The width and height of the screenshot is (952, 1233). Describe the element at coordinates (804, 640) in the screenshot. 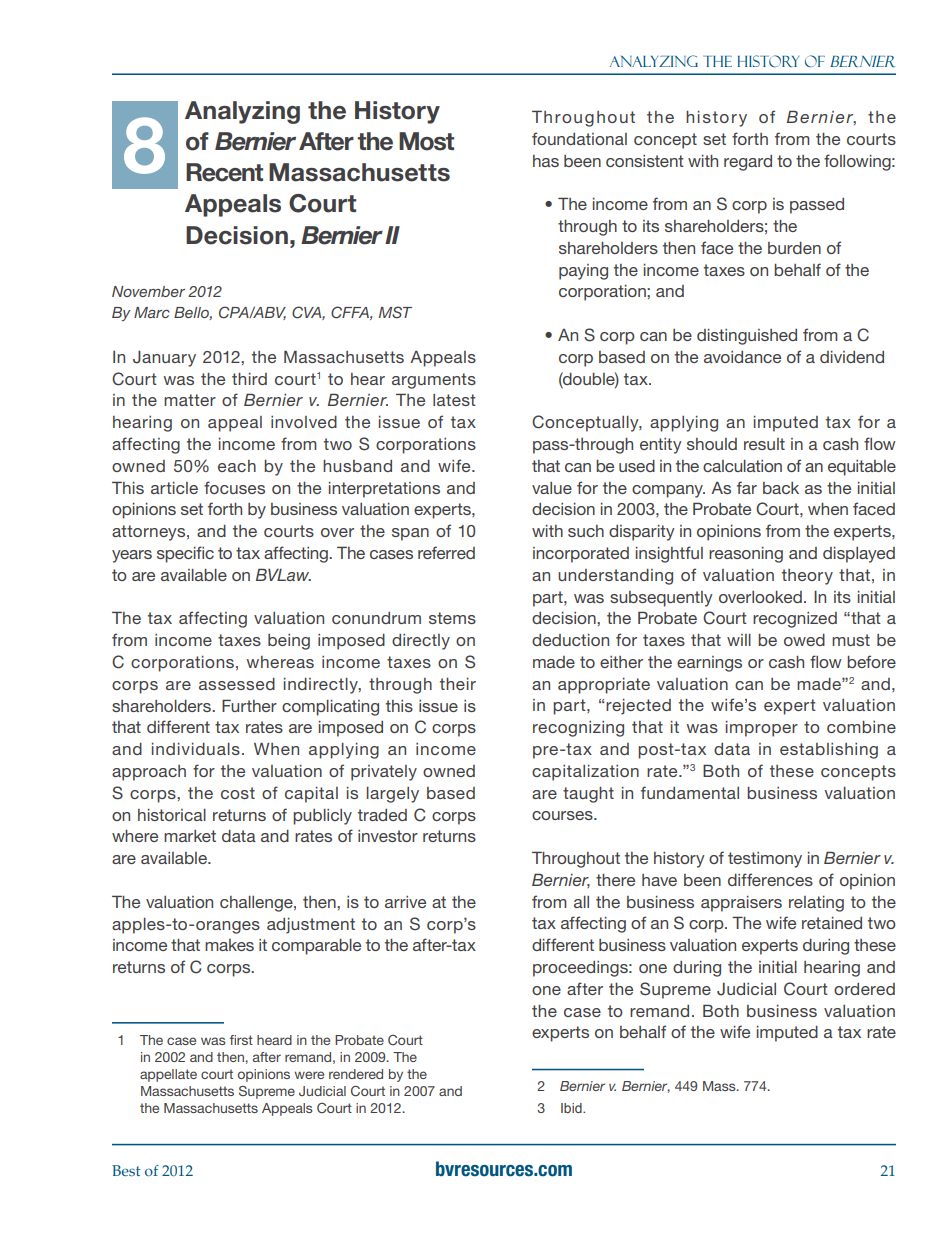

I see `owed` at that location.
